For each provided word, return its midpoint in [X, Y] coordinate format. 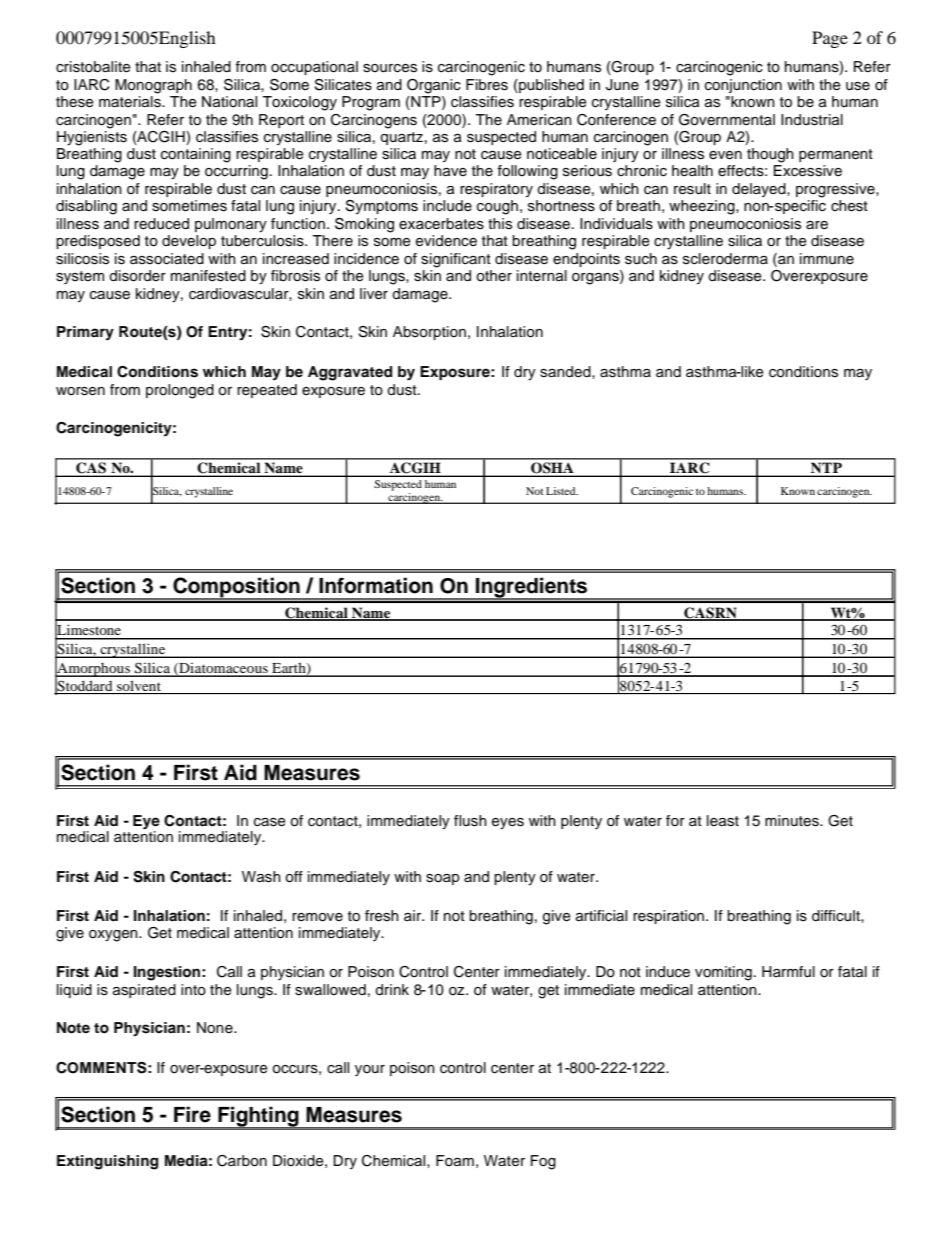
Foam [455, 1161]
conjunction [743, 86]
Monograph [153, 86]
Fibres [487, 85]
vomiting [723, 973]
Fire [192, 1114]
